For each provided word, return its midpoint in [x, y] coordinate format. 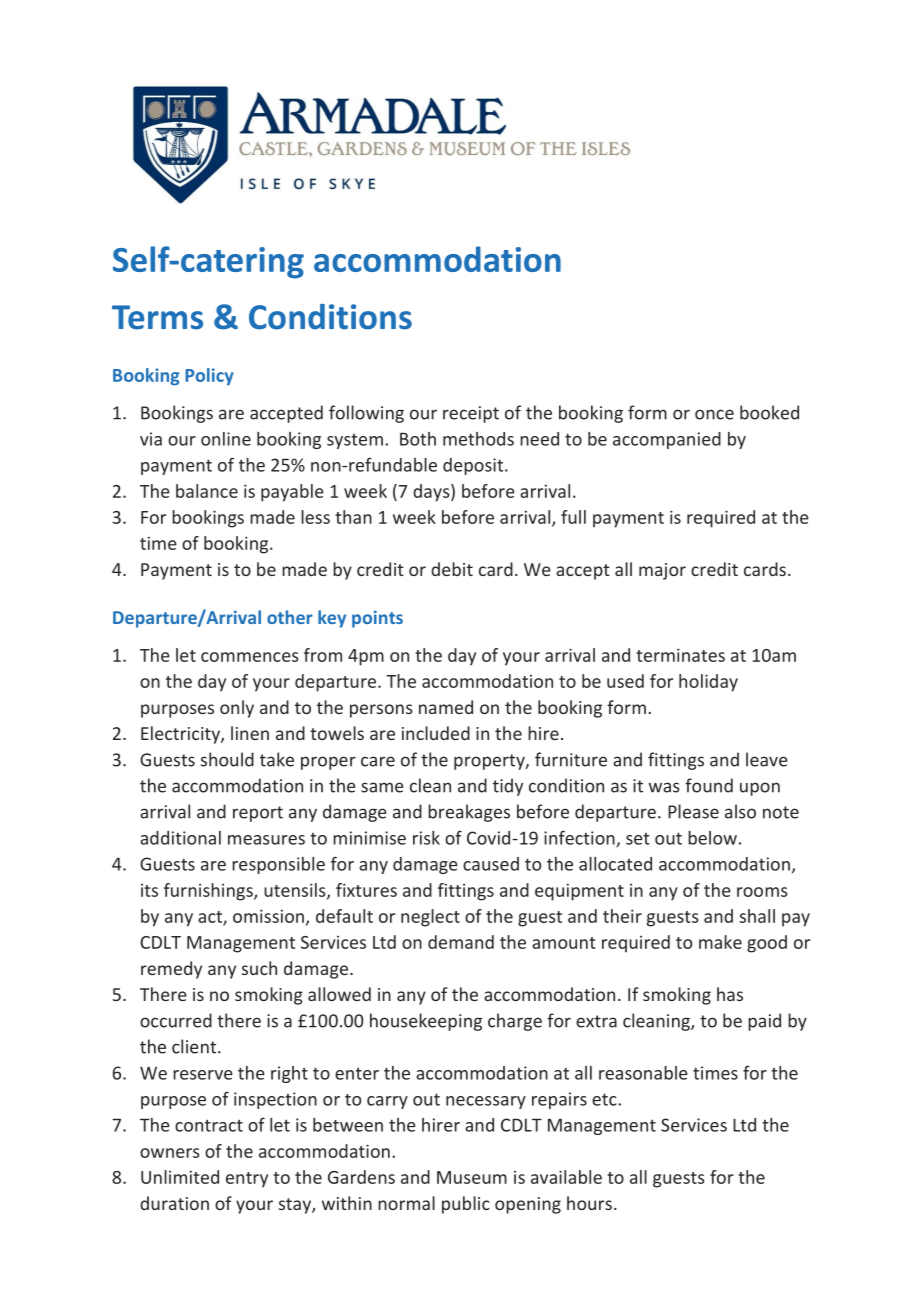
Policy [209, 376]
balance [207, 491]
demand [461, 942]
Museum [472, 1177]
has [730, 994]
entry [247, 1180]
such [259, 968]
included [436, 733]
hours [589, 1203]
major [662, 571]
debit [452, 569]
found [709, 785]
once [714, 414]
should [227, 759]
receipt [471, 414]
